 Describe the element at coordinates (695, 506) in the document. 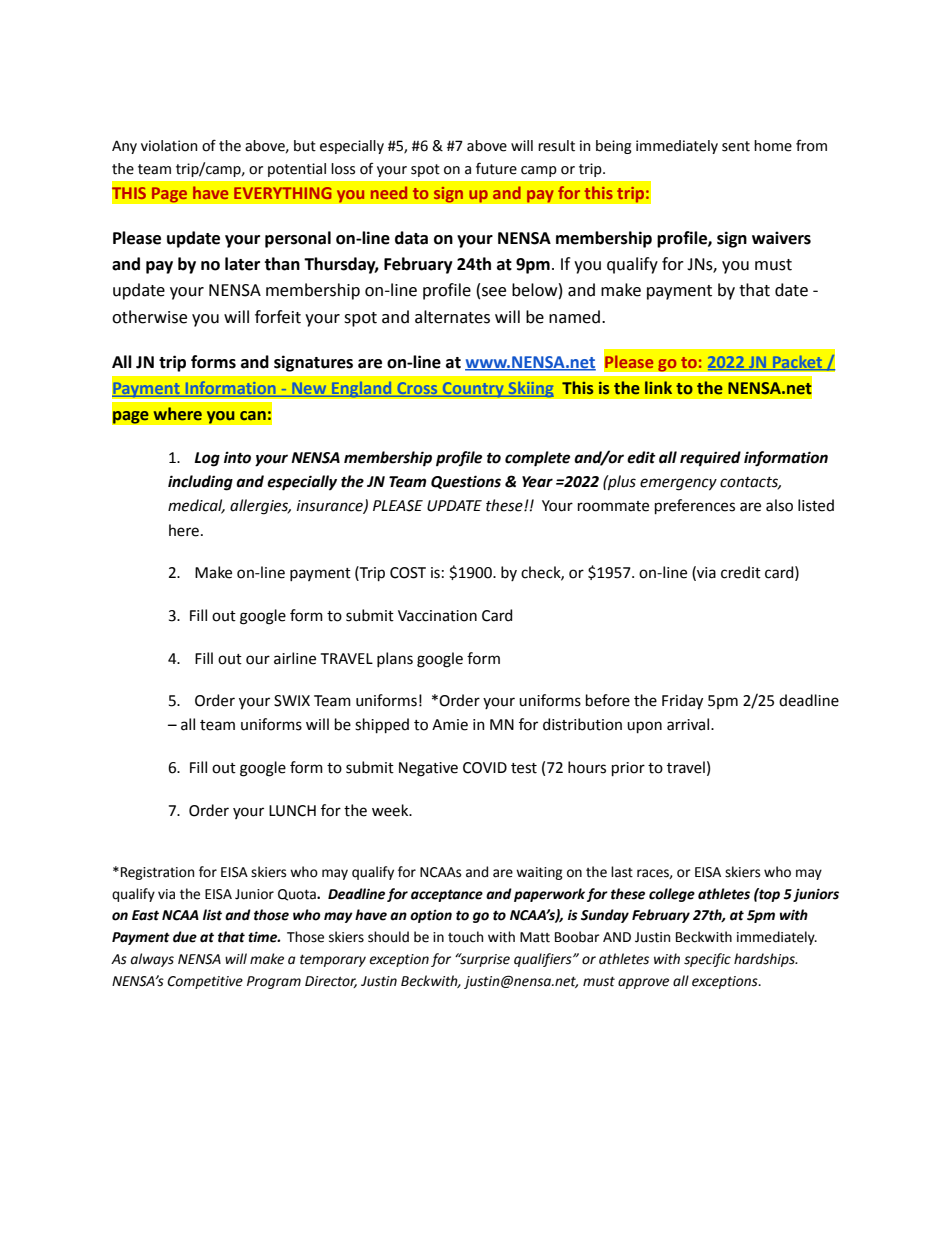

I see `preferences` at that location.
